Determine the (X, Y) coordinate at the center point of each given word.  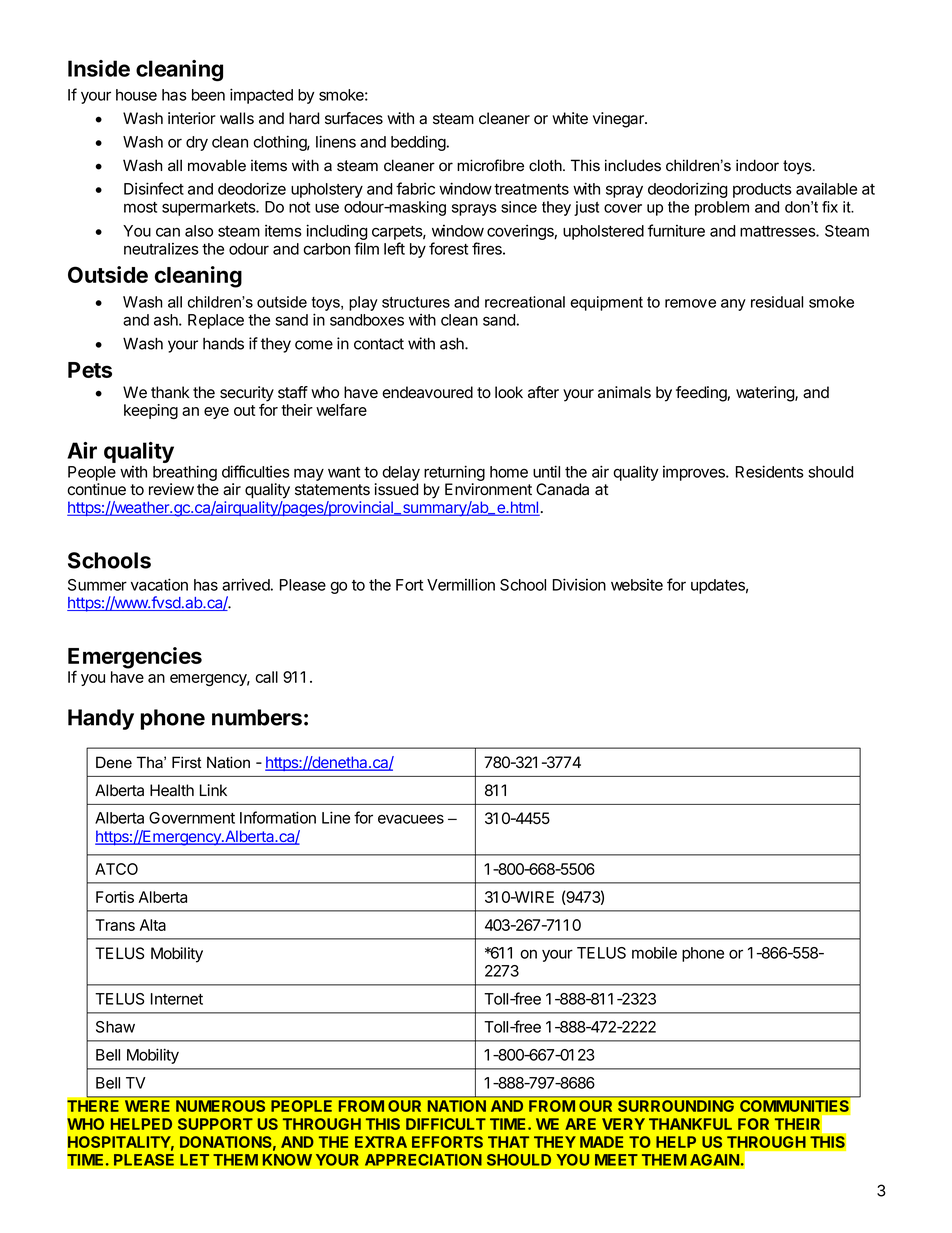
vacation (159, 584)
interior (192, 118)
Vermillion (461, 584)
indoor (757, 165)
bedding (418, 143)
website (637, 585)
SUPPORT (215, 1124)
